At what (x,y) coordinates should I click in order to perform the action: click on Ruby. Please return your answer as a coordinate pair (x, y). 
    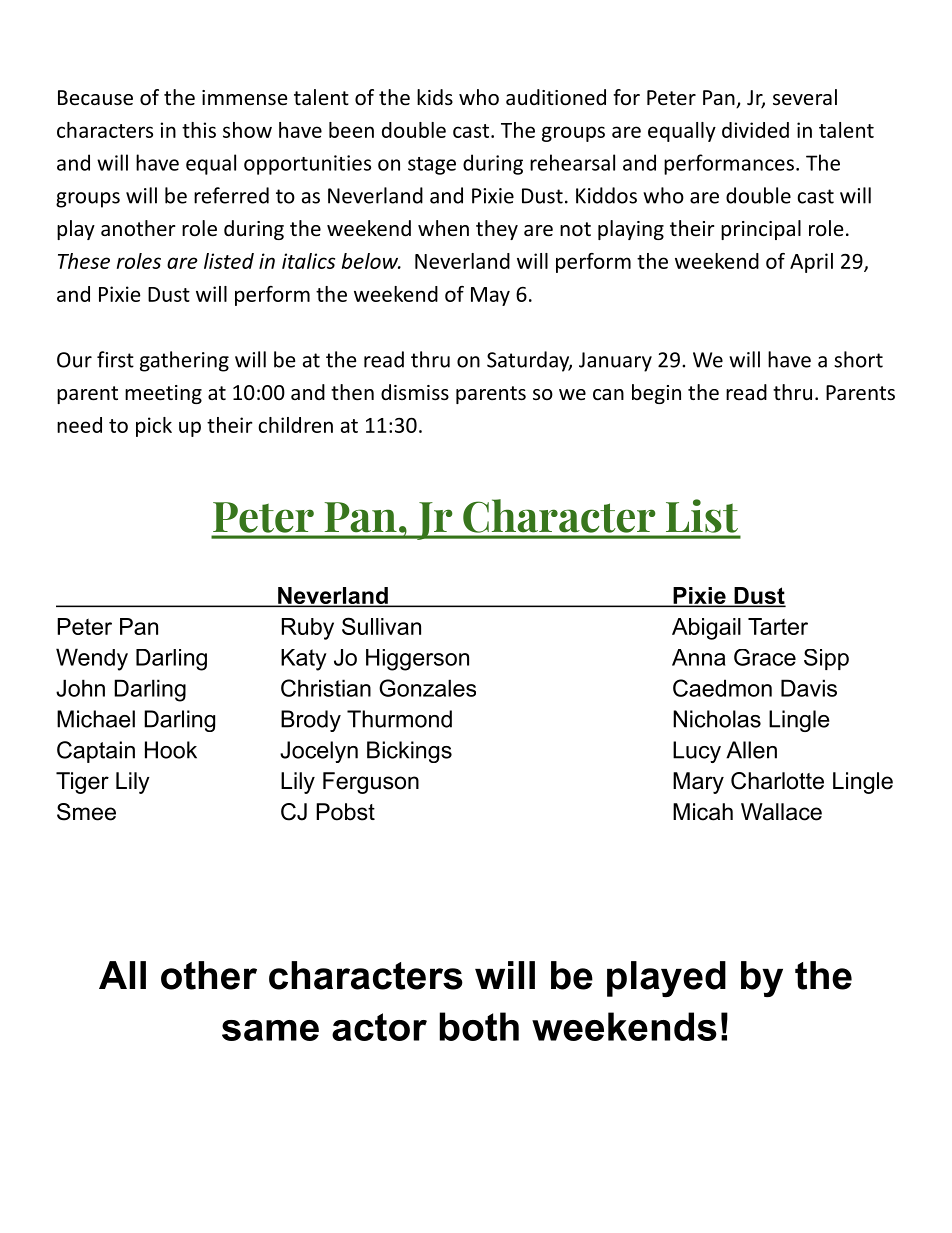
    Looking at the image, I should click on (308, 629).
